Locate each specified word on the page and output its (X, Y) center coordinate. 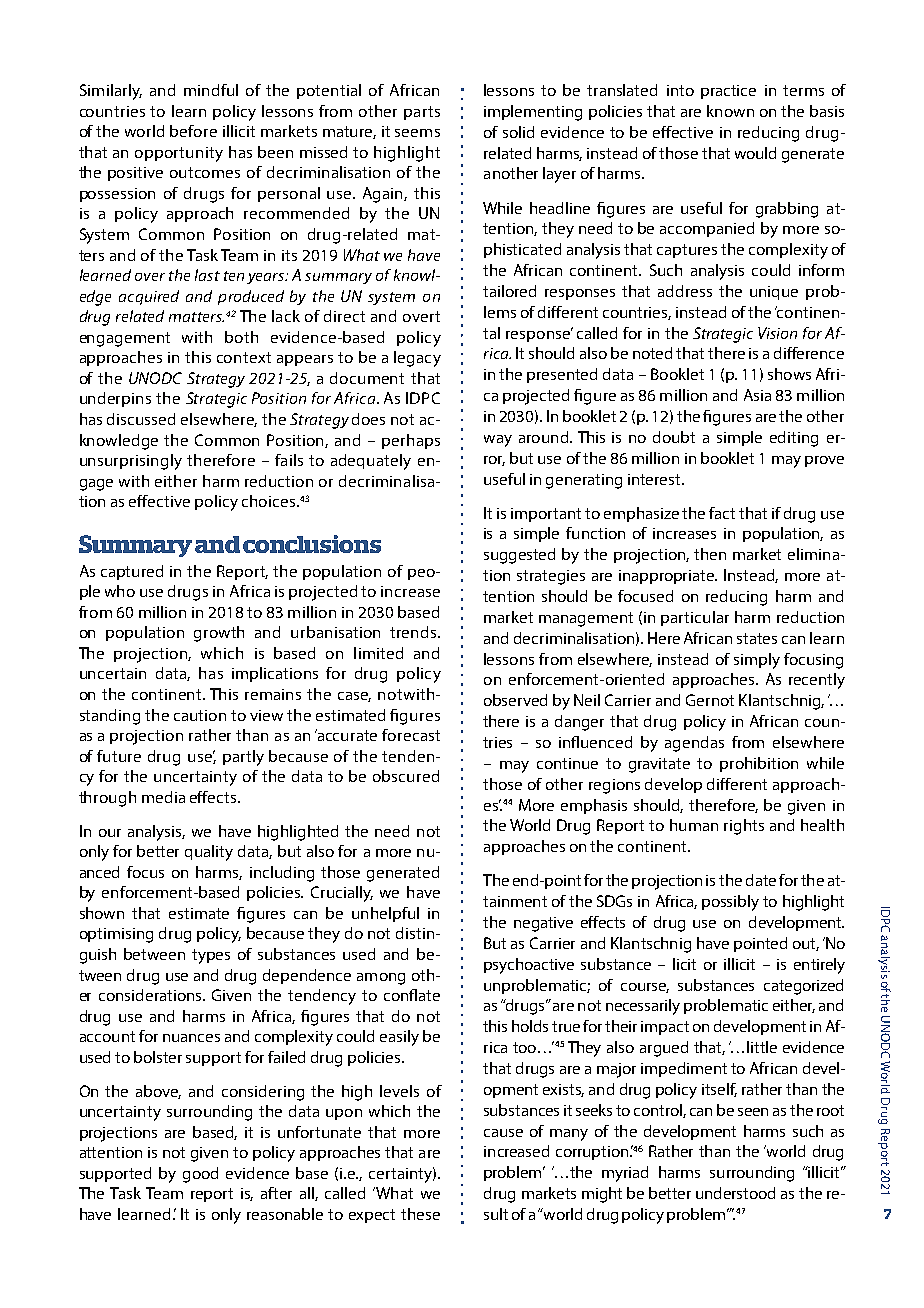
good (200, 1175)
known (730, 111)
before (193, 131)
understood (735, 1193)
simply (757, 661)
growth (219, 634)
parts (422, 113)
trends (414, 632)
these (420, 1214)
